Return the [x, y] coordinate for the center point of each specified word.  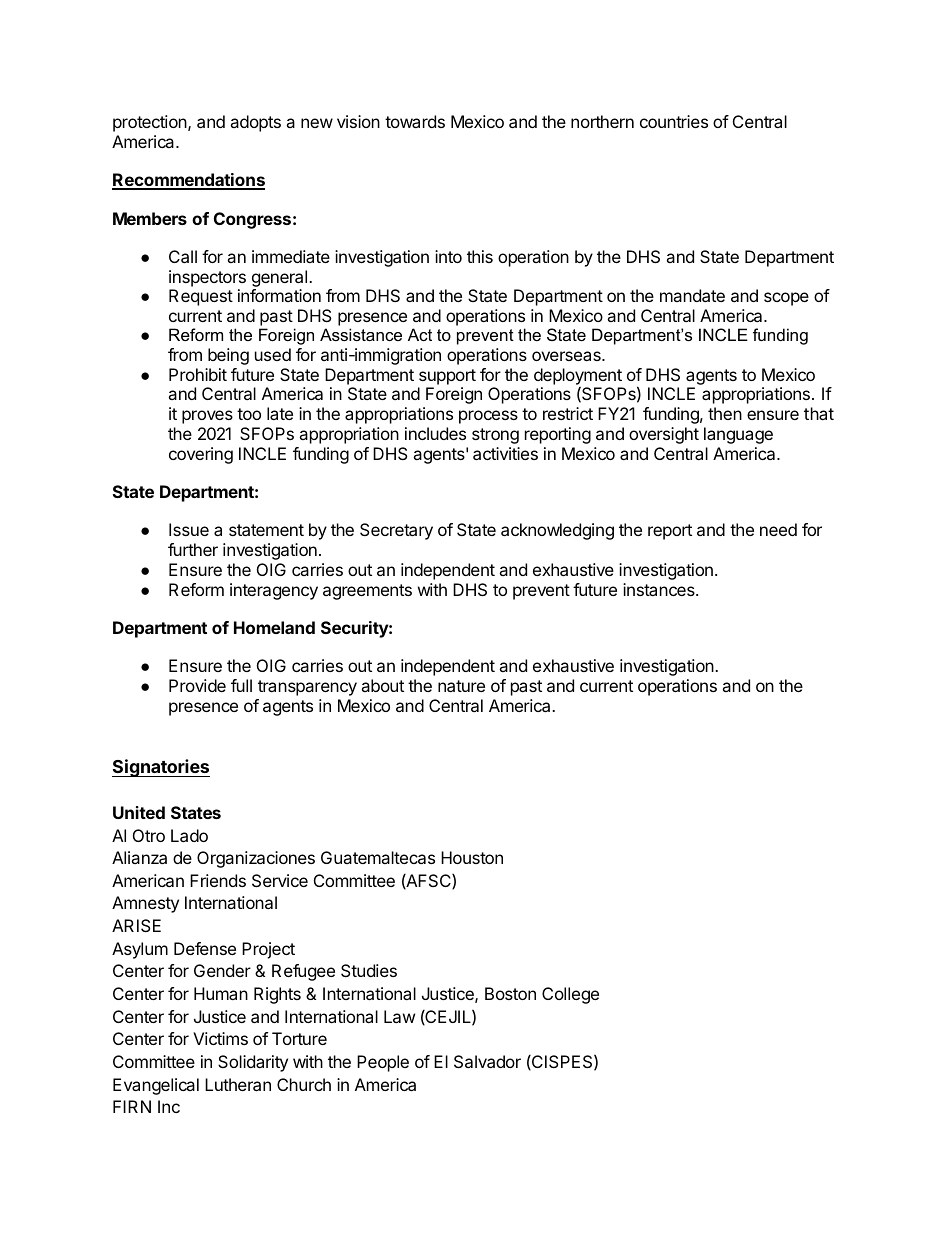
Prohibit [198, 374]
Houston [472, 857]
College [570, 995]
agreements [367, 592]
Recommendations [188, 181]
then [725, 413]
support [447, 378]
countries [674, 121]
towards [415, 121]
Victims [220, 1038]
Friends [218, 880]
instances [660, 589]
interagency [274, 591]
